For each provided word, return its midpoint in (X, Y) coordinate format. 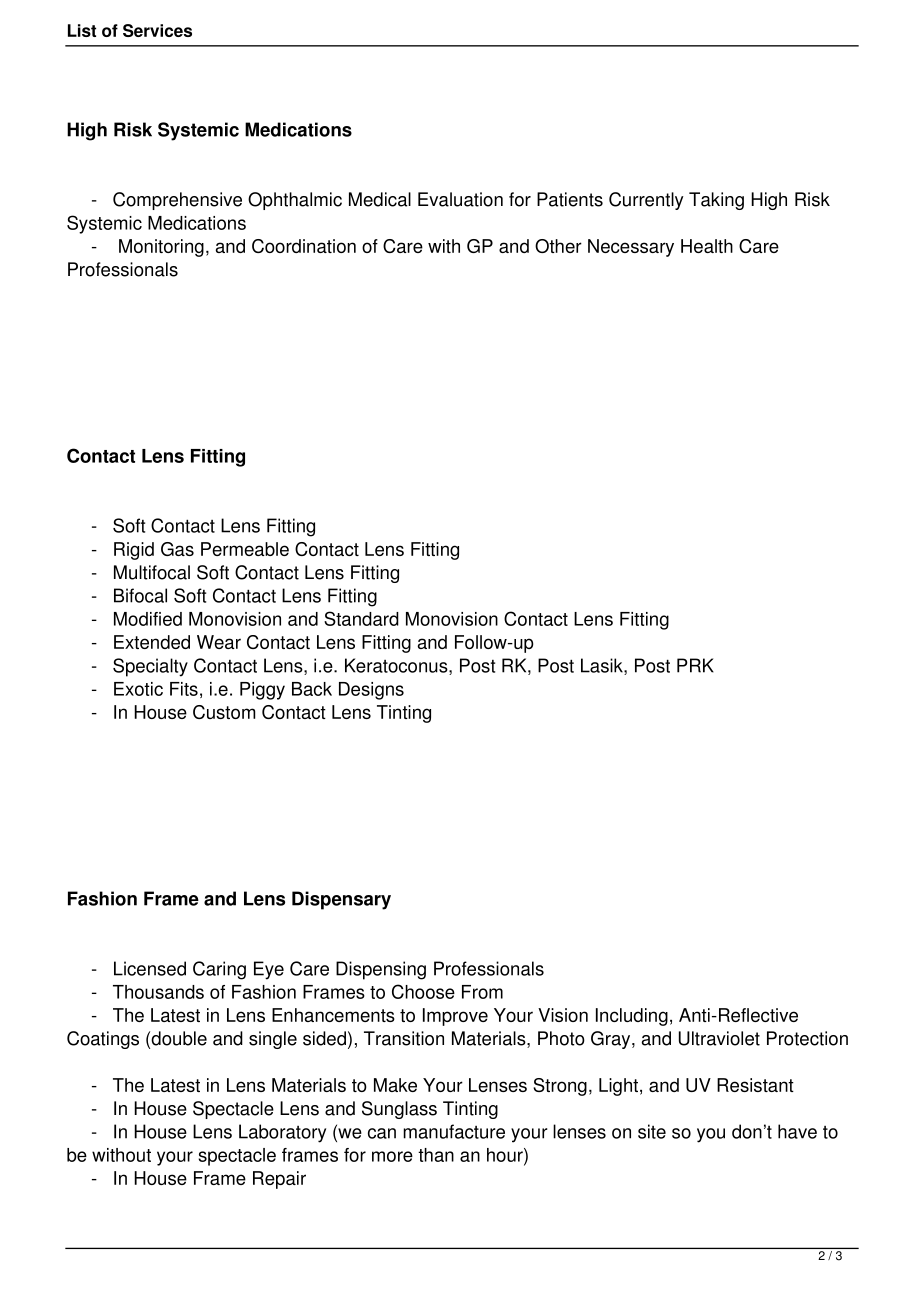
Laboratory (282, 1133)
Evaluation (460, 199)
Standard (361, 618)
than (436, 1155)
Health (707, 246)
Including (632, 1017)
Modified (148, 619)
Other (558, 246)
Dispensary (341, 900)
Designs (371, 691)
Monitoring (161, 248)
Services (157, 30)
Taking (716, 201)
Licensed (150, 968)
